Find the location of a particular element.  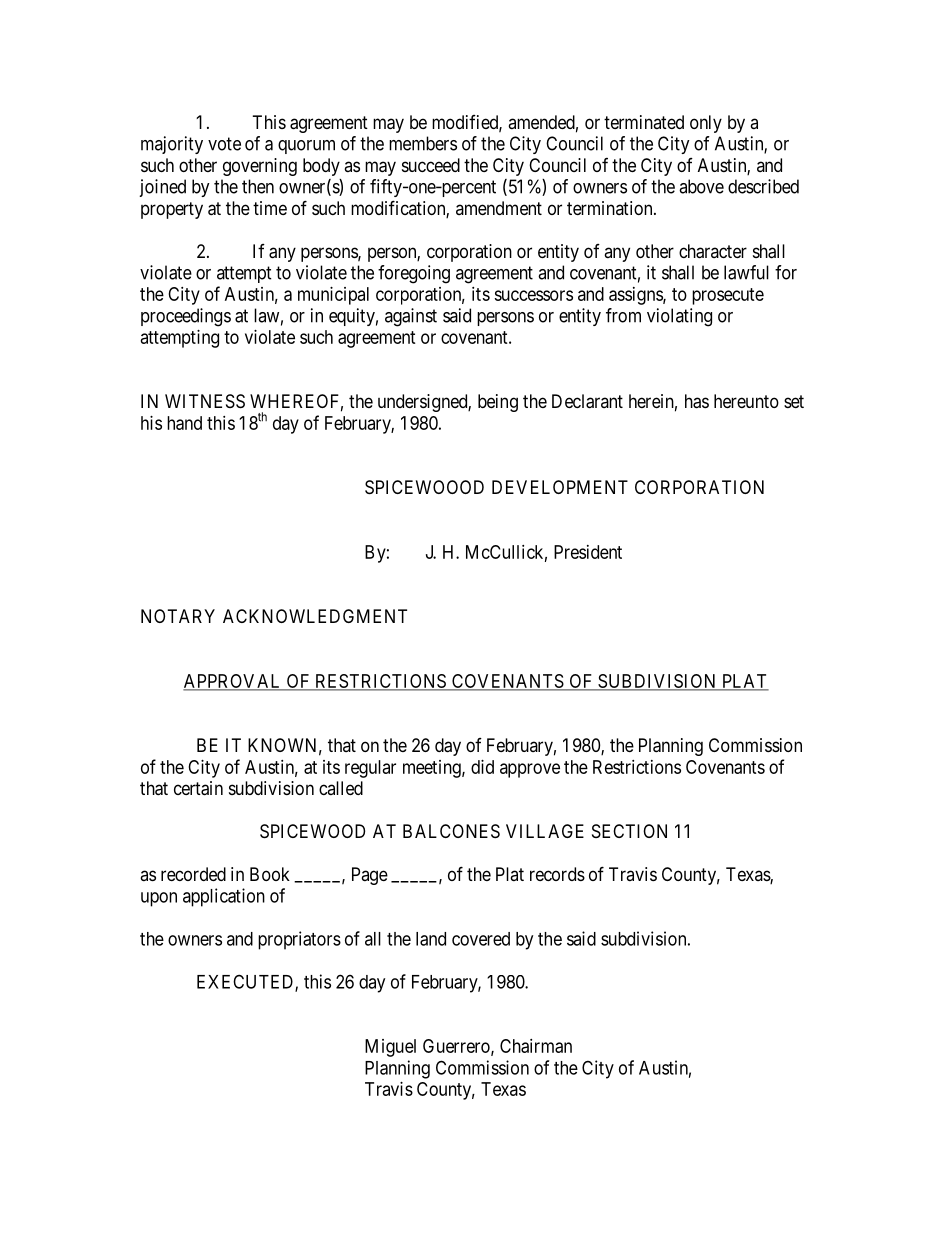

WITNESS is located at coordinates (205, 401).
